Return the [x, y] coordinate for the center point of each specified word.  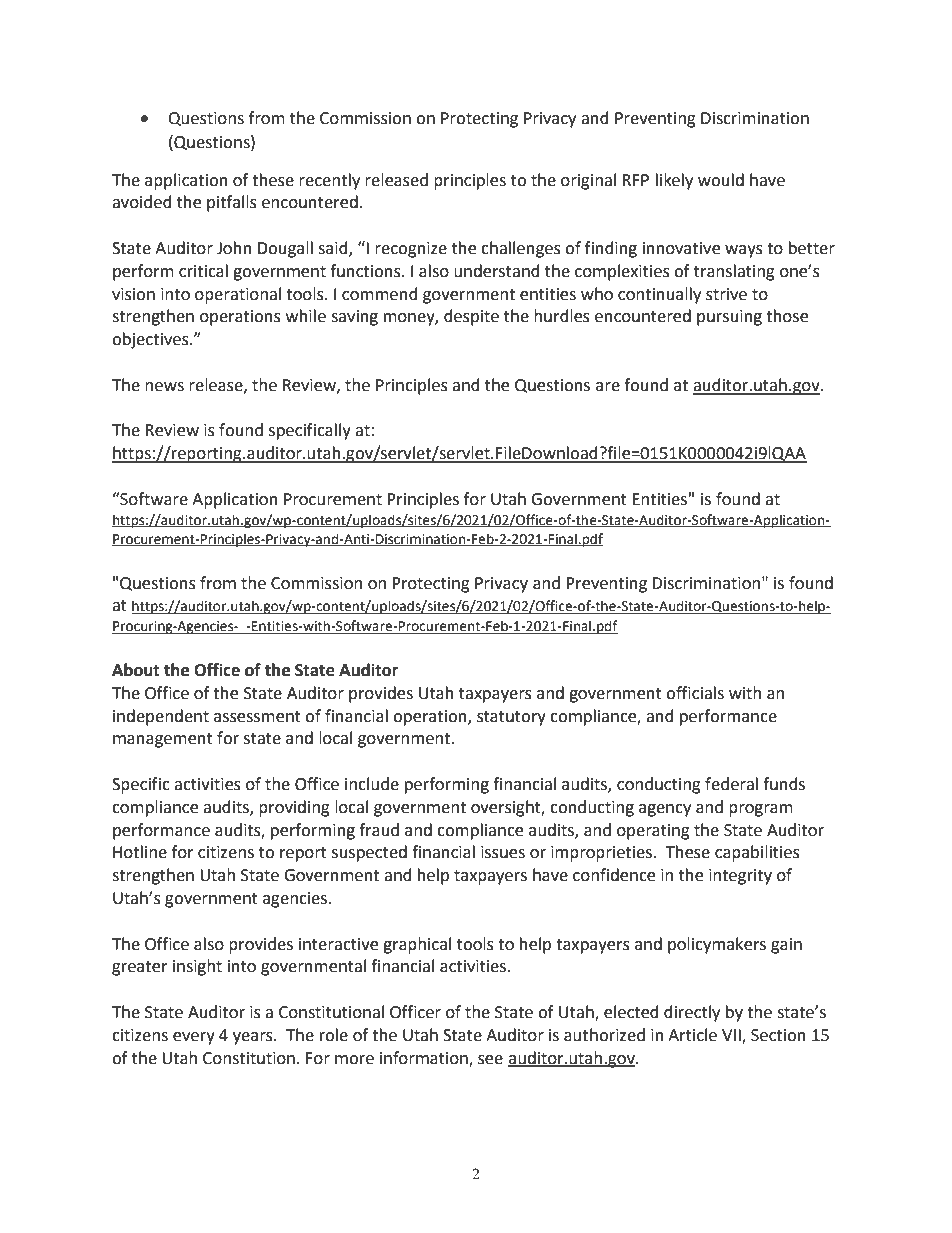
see [490, 1060]
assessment [257, 717]
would [721, 180]
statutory [511, 718]
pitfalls [232, 203]
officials [695, 693]
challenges [521, 249]
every [194, 1038]
